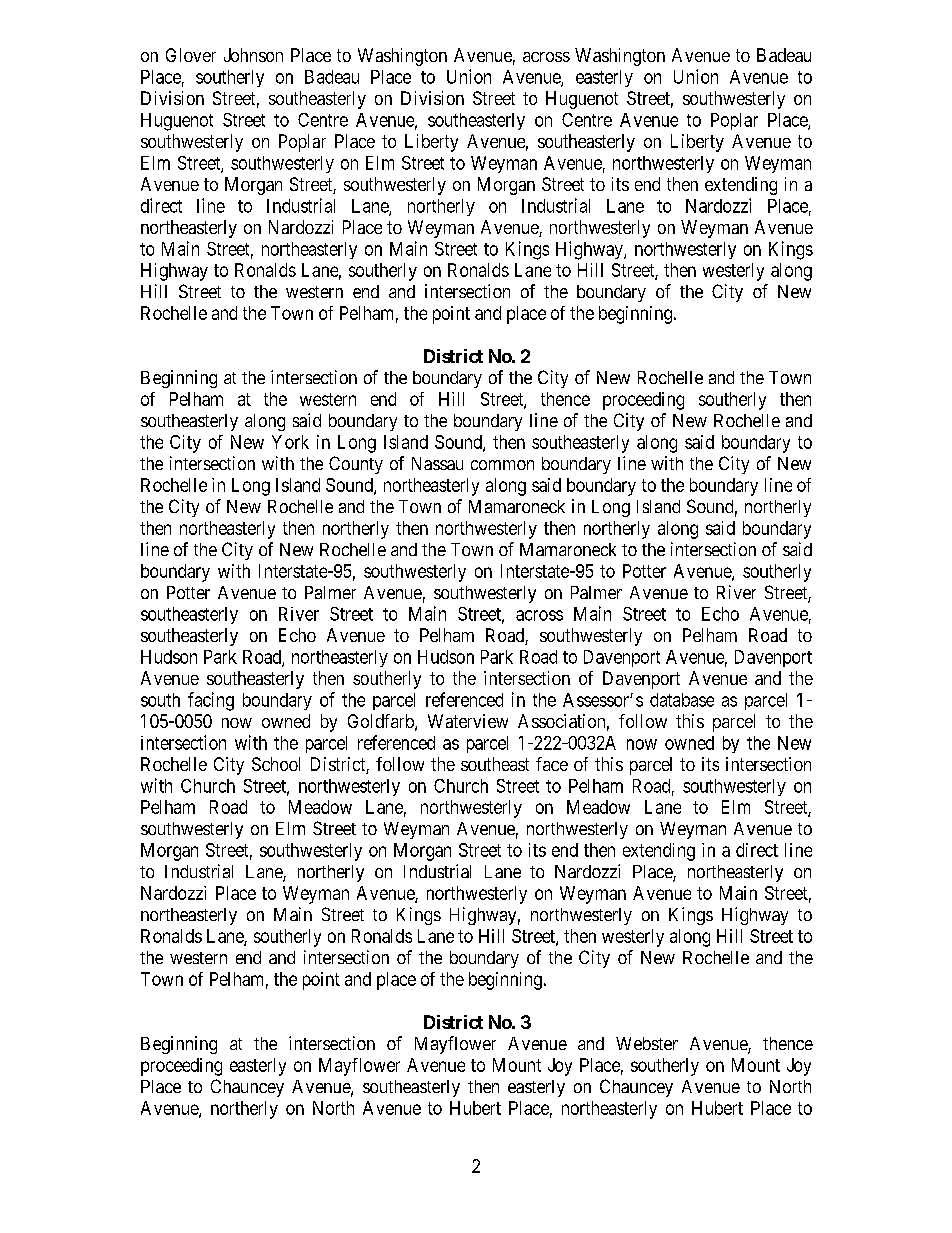 The width and height of the screenshot is (952, 1233). What do you see at coordinates (191, 55) in the screenshot?
I see `Glover` at bounding box center [191, 55].
